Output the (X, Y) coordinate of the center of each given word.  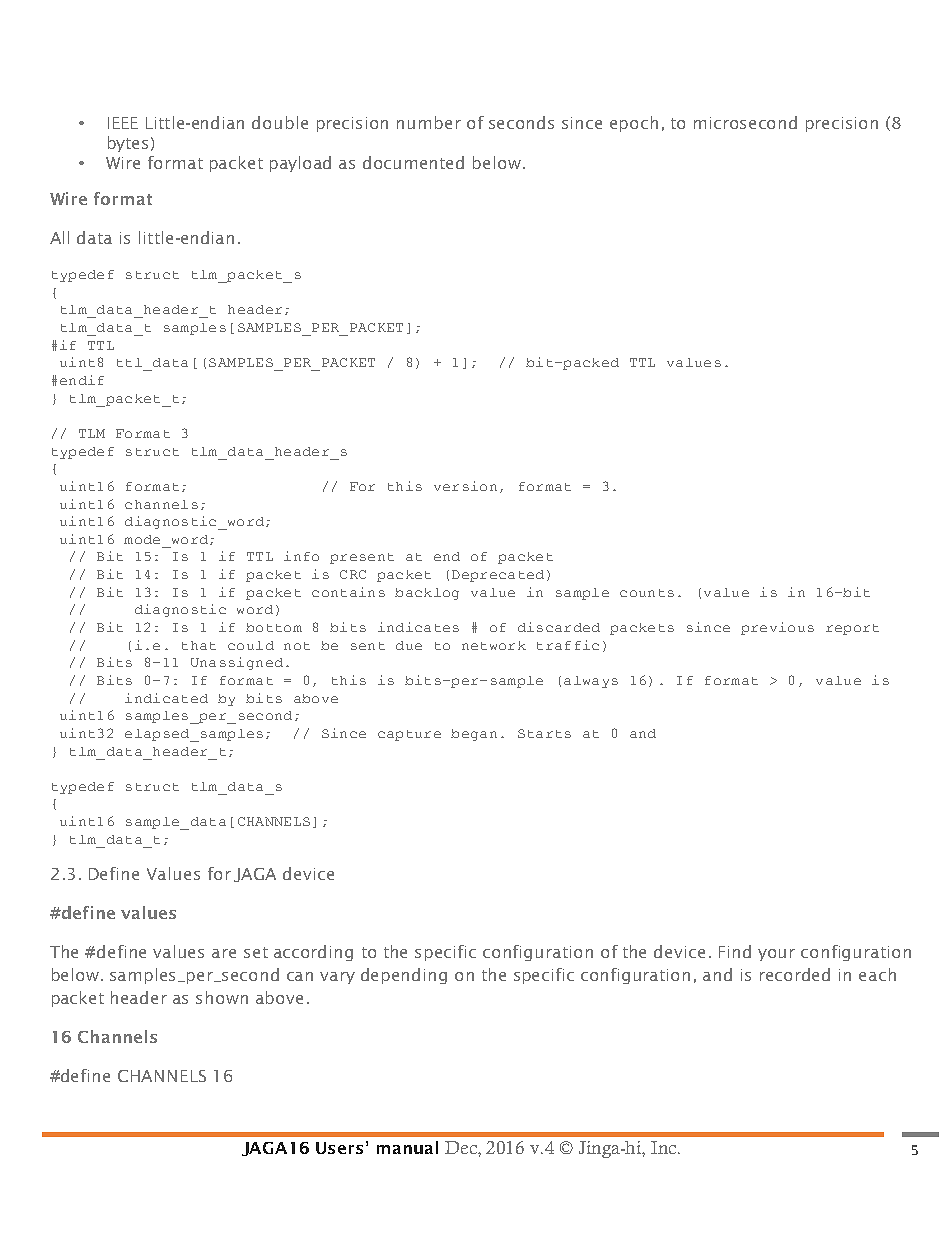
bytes (128, 144)
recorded (795, 974)
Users (339, 1148)
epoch (634, 124)
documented (413, 162)
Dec (462, 1147)
